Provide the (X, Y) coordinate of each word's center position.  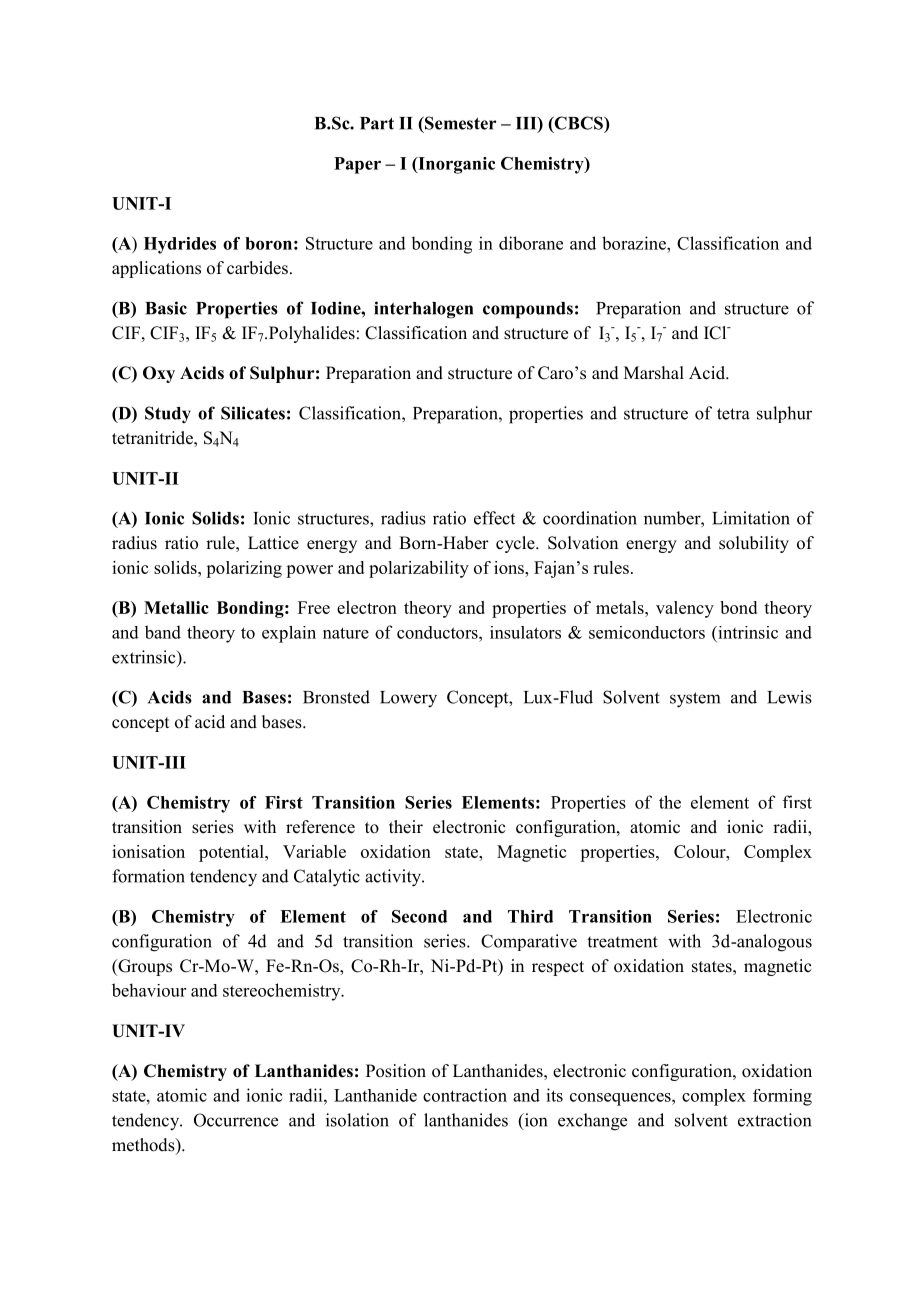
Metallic (176, 607)
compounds (528, 310)
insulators (525, 632)
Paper (357, 165)
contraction (465, 1095)
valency (685, 609)
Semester (459, 123)
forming (782, 1097)
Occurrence (236, 1120)
